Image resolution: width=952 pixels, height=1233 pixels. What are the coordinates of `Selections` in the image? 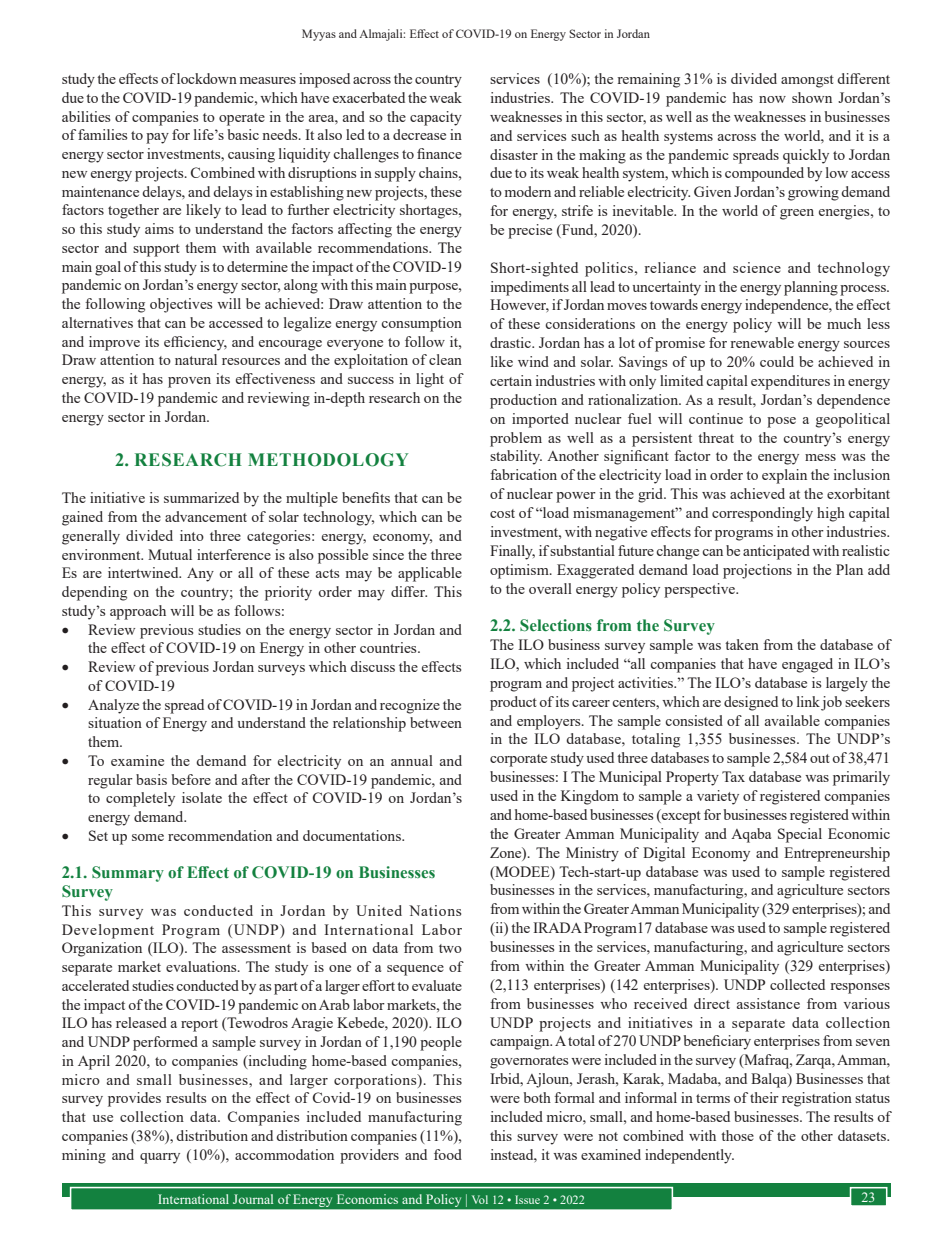 It's located at (556, 625).
